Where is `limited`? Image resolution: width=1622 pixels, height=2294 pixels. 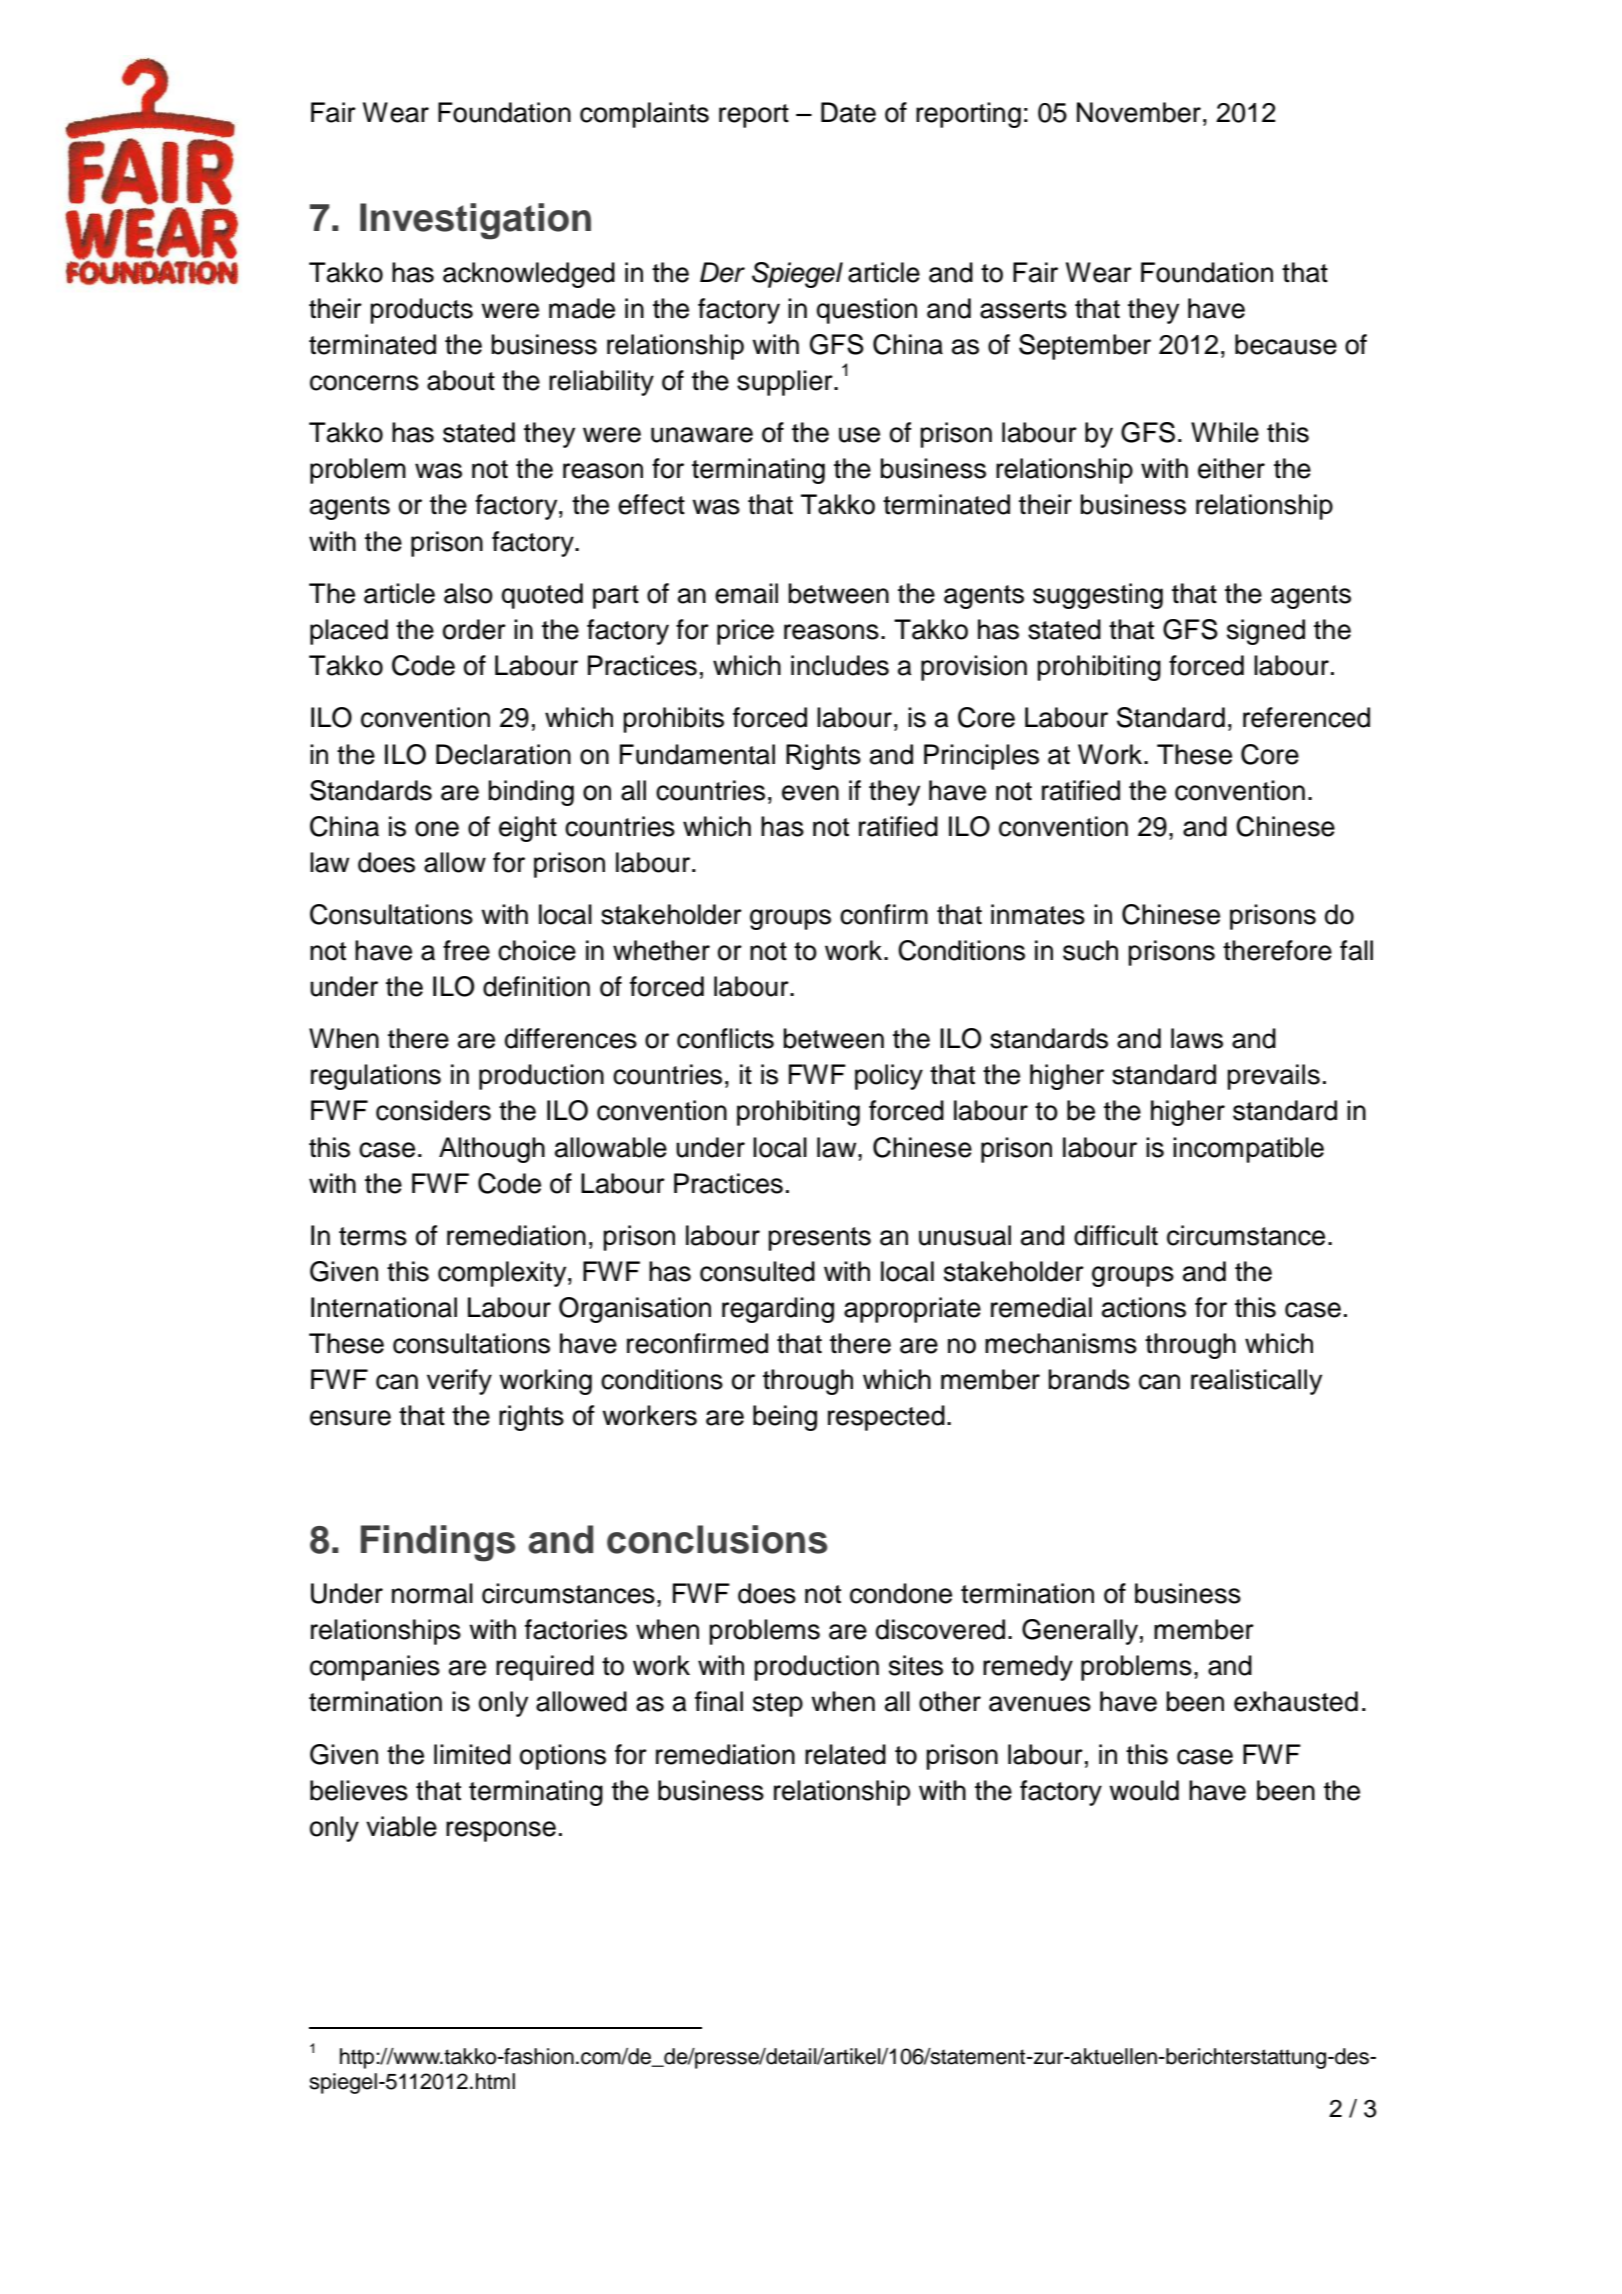
limited is located at coordinates (472, 1754).
